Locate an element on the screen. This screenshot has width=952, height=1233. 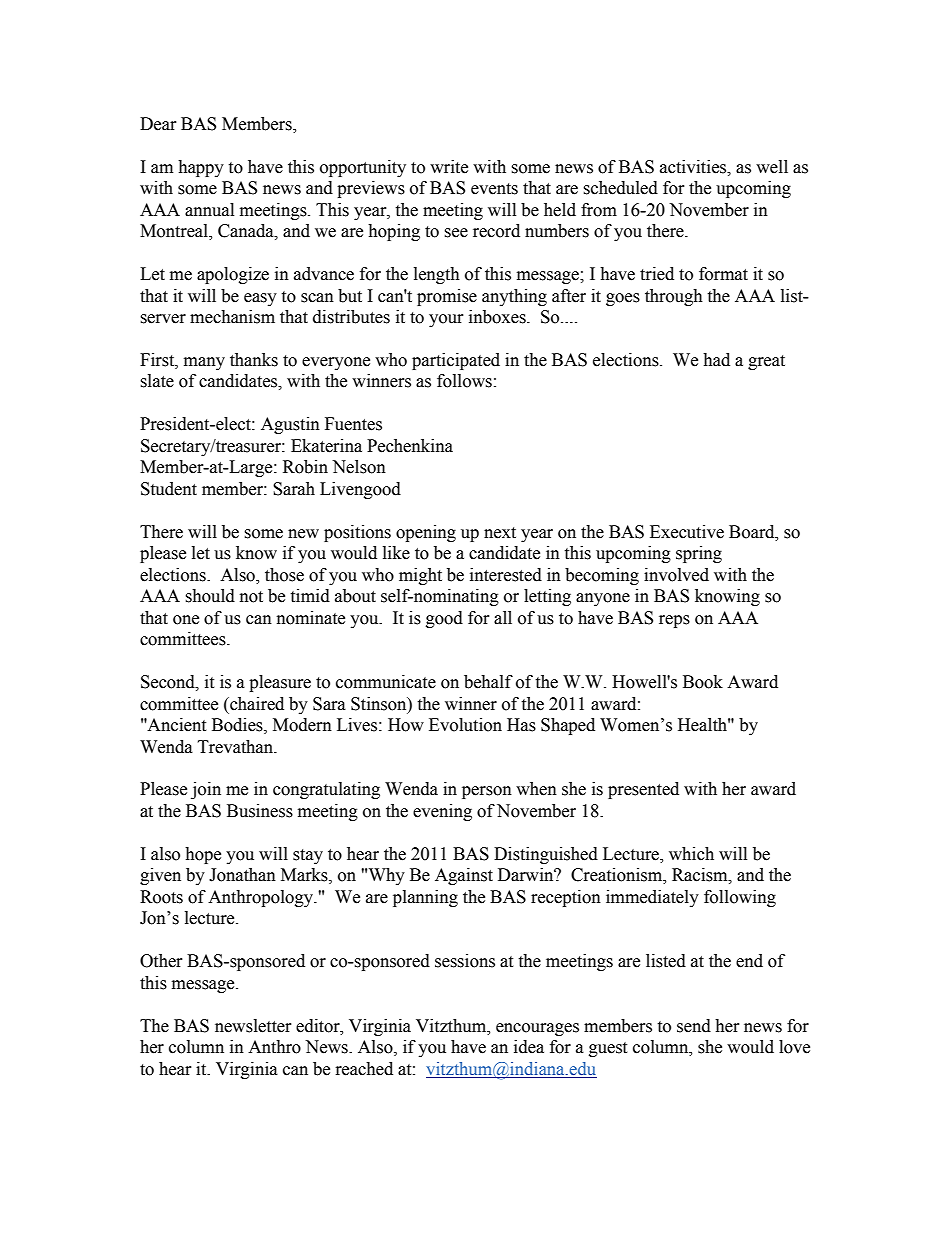
all is located at coordinates (503, 618).
